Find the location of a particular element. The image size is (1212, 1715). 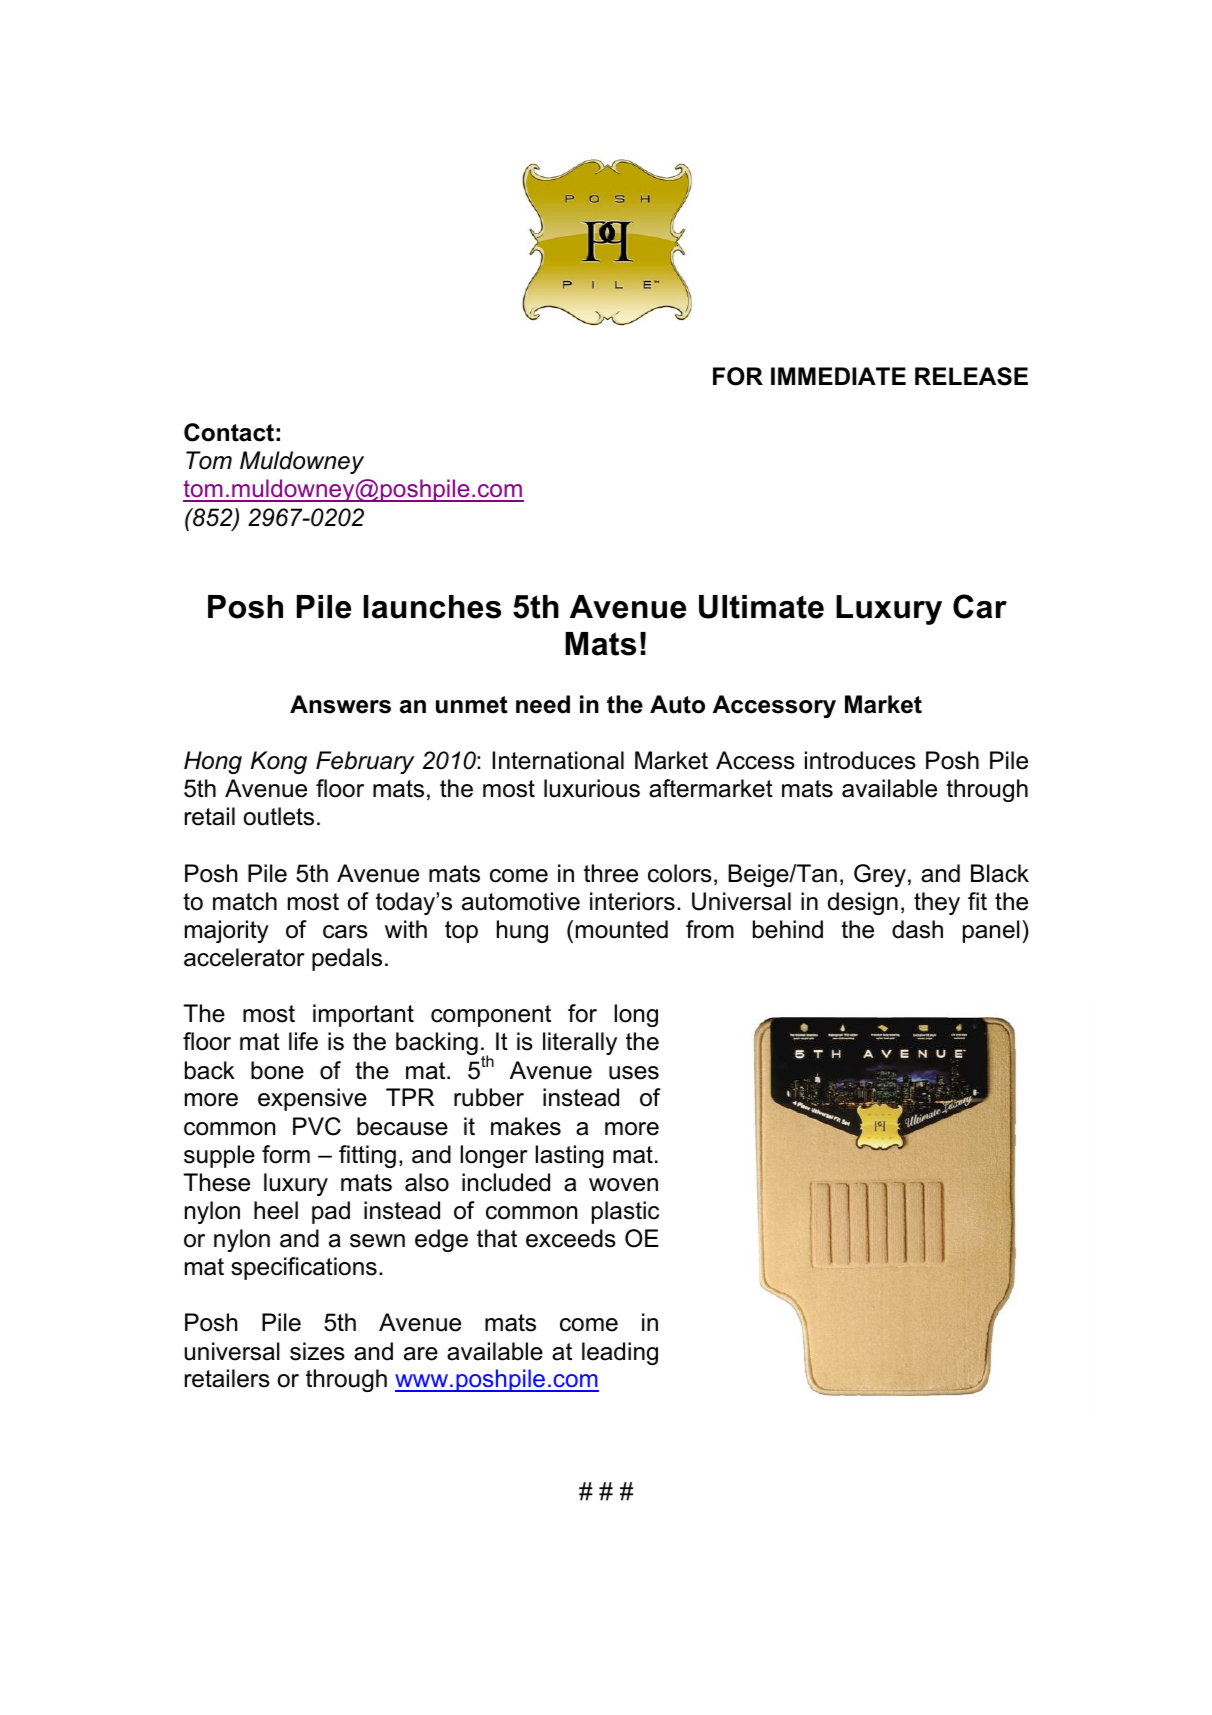

leading is located at coordinates (620, 1353).
